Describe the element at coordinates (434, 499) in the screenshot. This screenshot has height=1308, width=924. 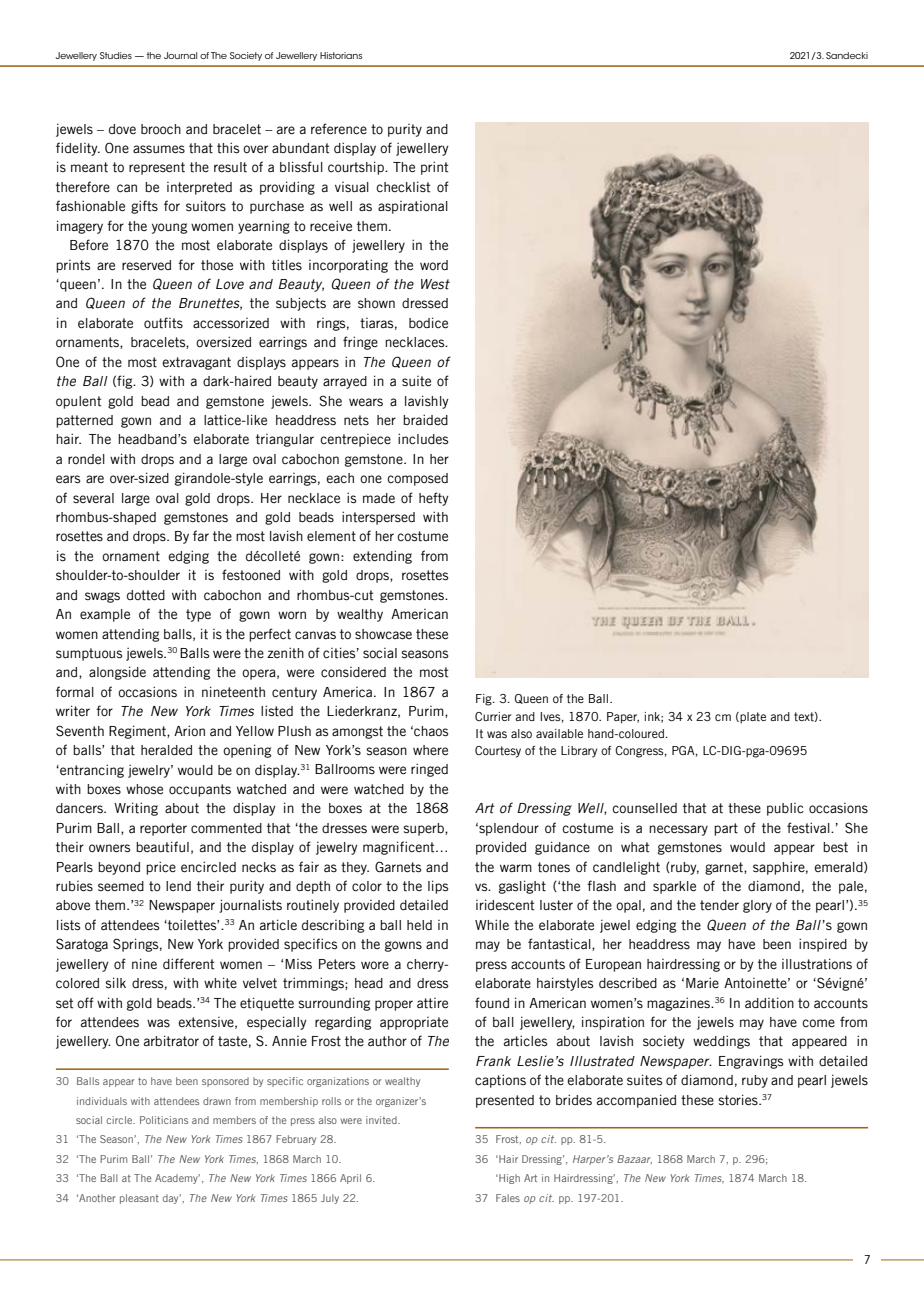
I see `hefty` at that location.
